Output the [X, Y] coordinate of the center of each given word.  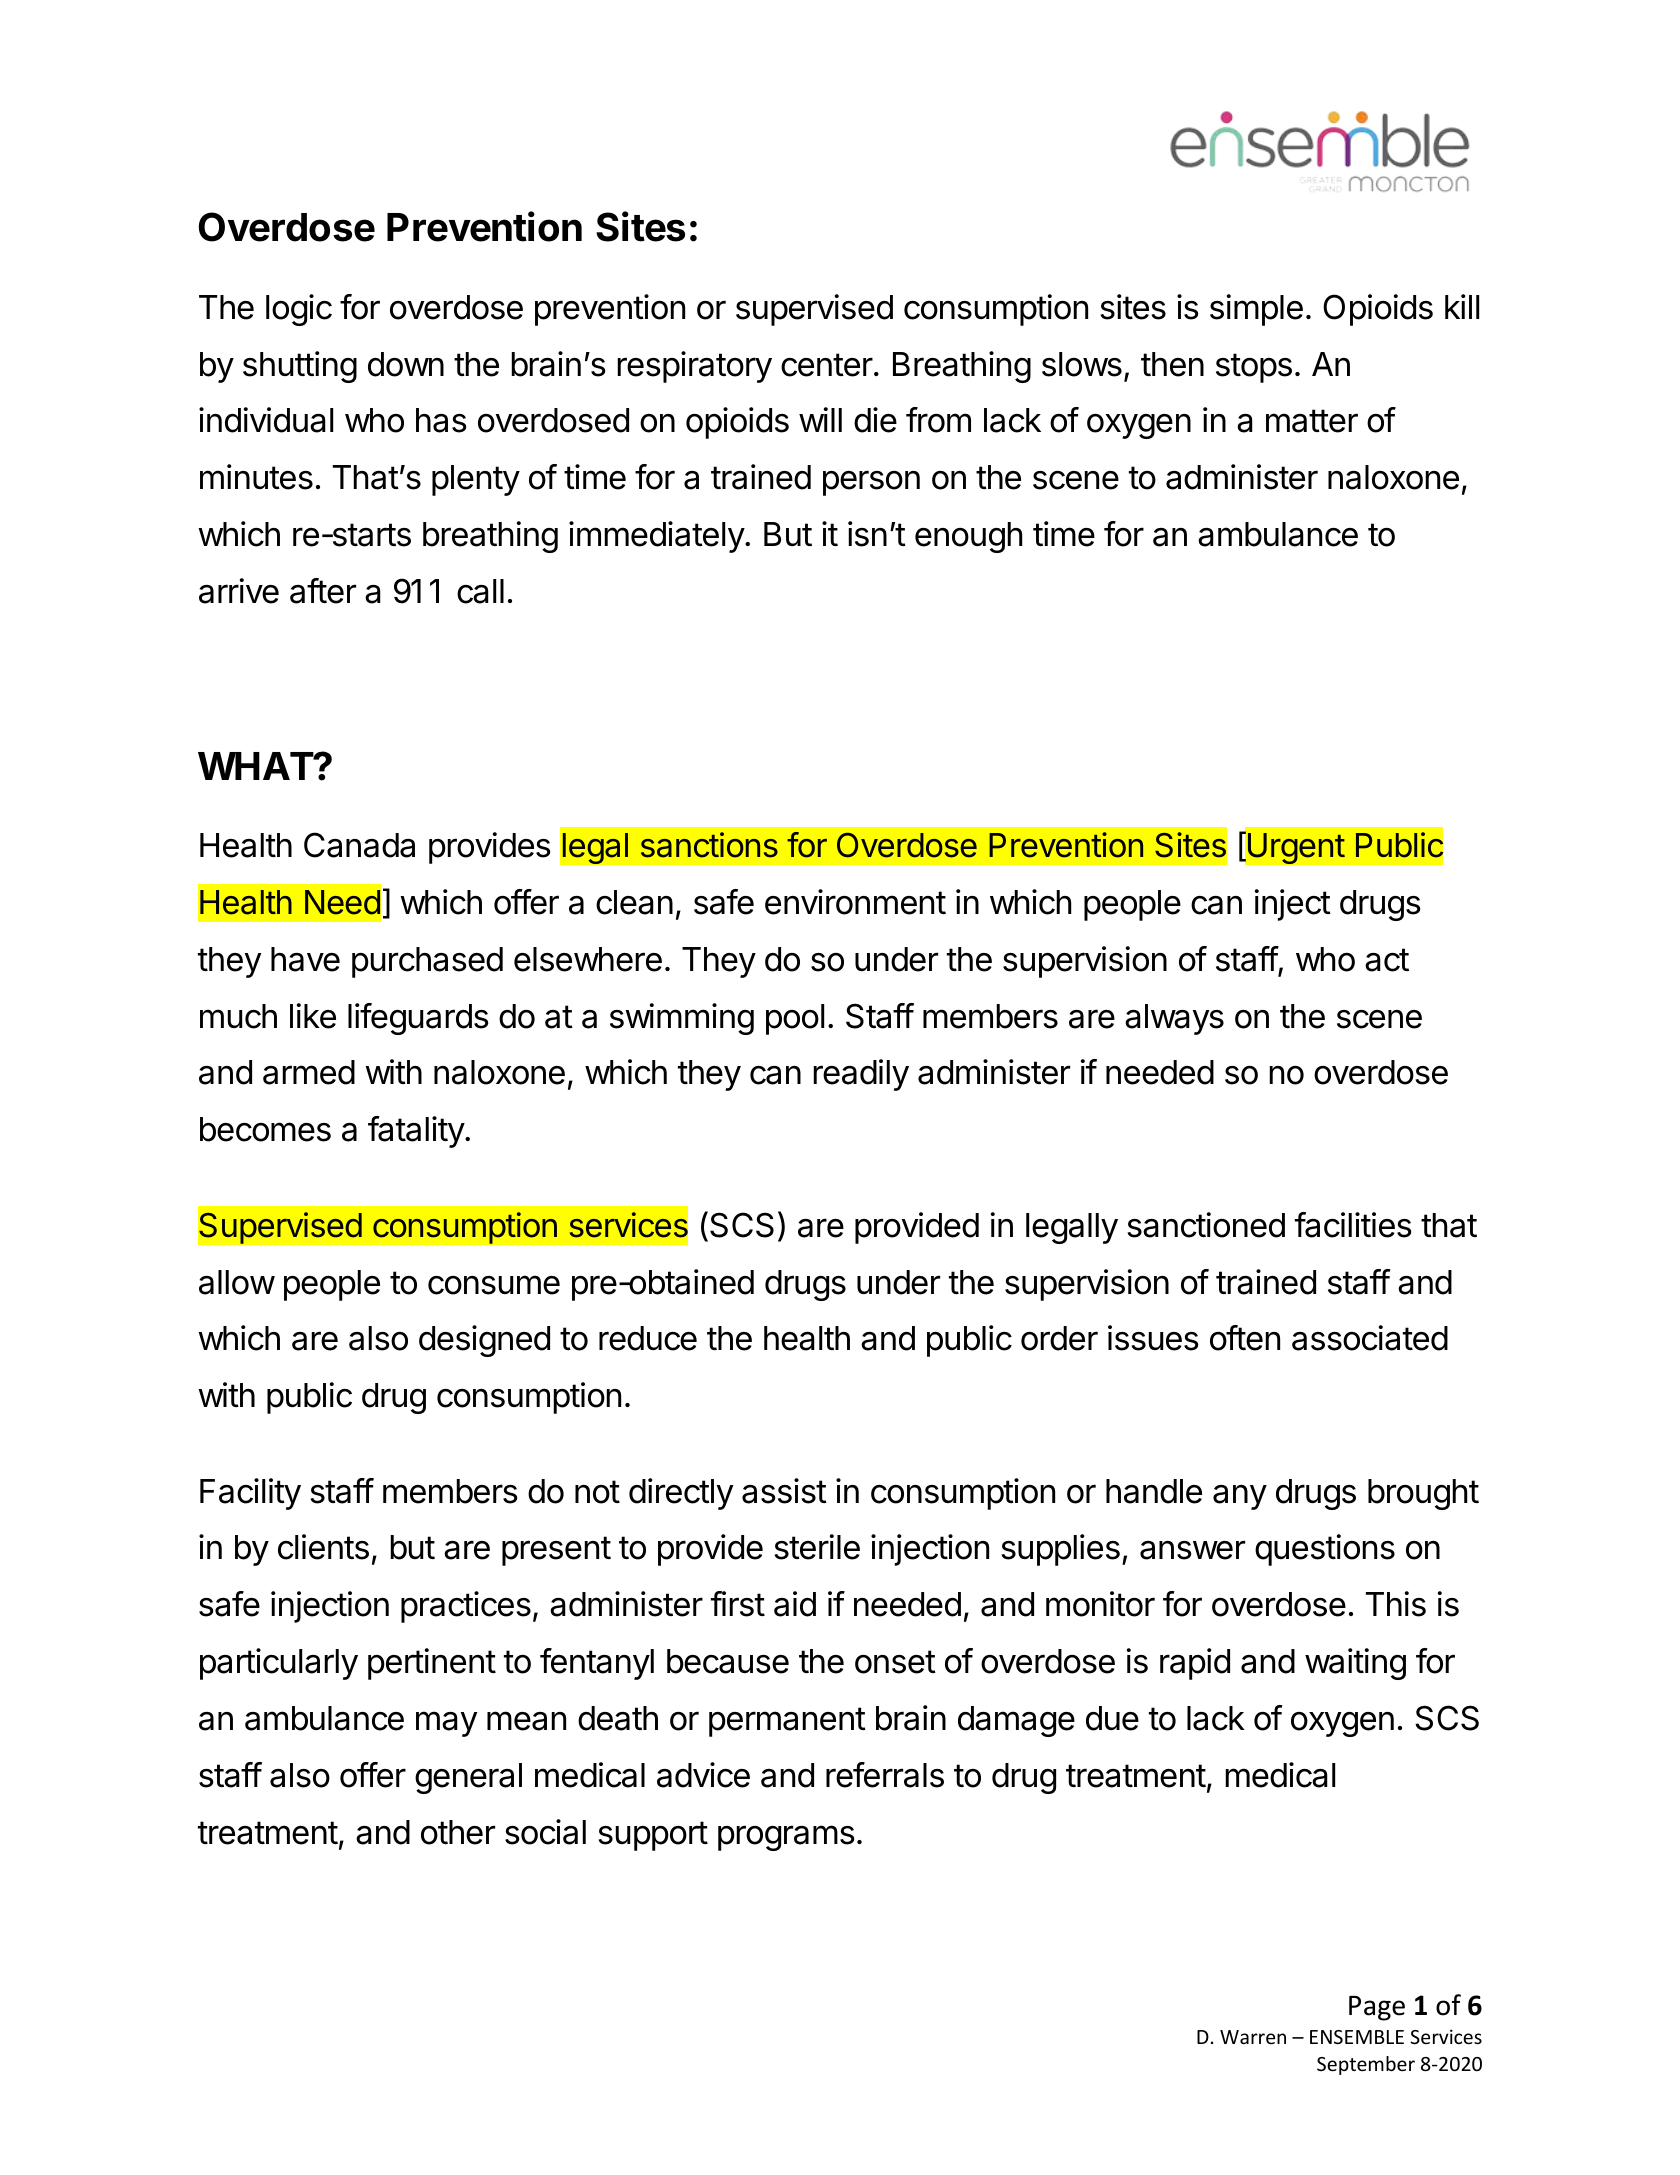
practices [466, 1607]
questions [1325, 1550]
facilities [1353, 1225]
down [406, 364]
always [1174, 1019]
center [827, 365]
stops [1254, 368]
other [458, 1832]
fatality [417, 1132]
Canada [359, 845]
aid [795, 1604]
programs [786, 1838]
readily [861, 1075]
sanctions [709, 845]
